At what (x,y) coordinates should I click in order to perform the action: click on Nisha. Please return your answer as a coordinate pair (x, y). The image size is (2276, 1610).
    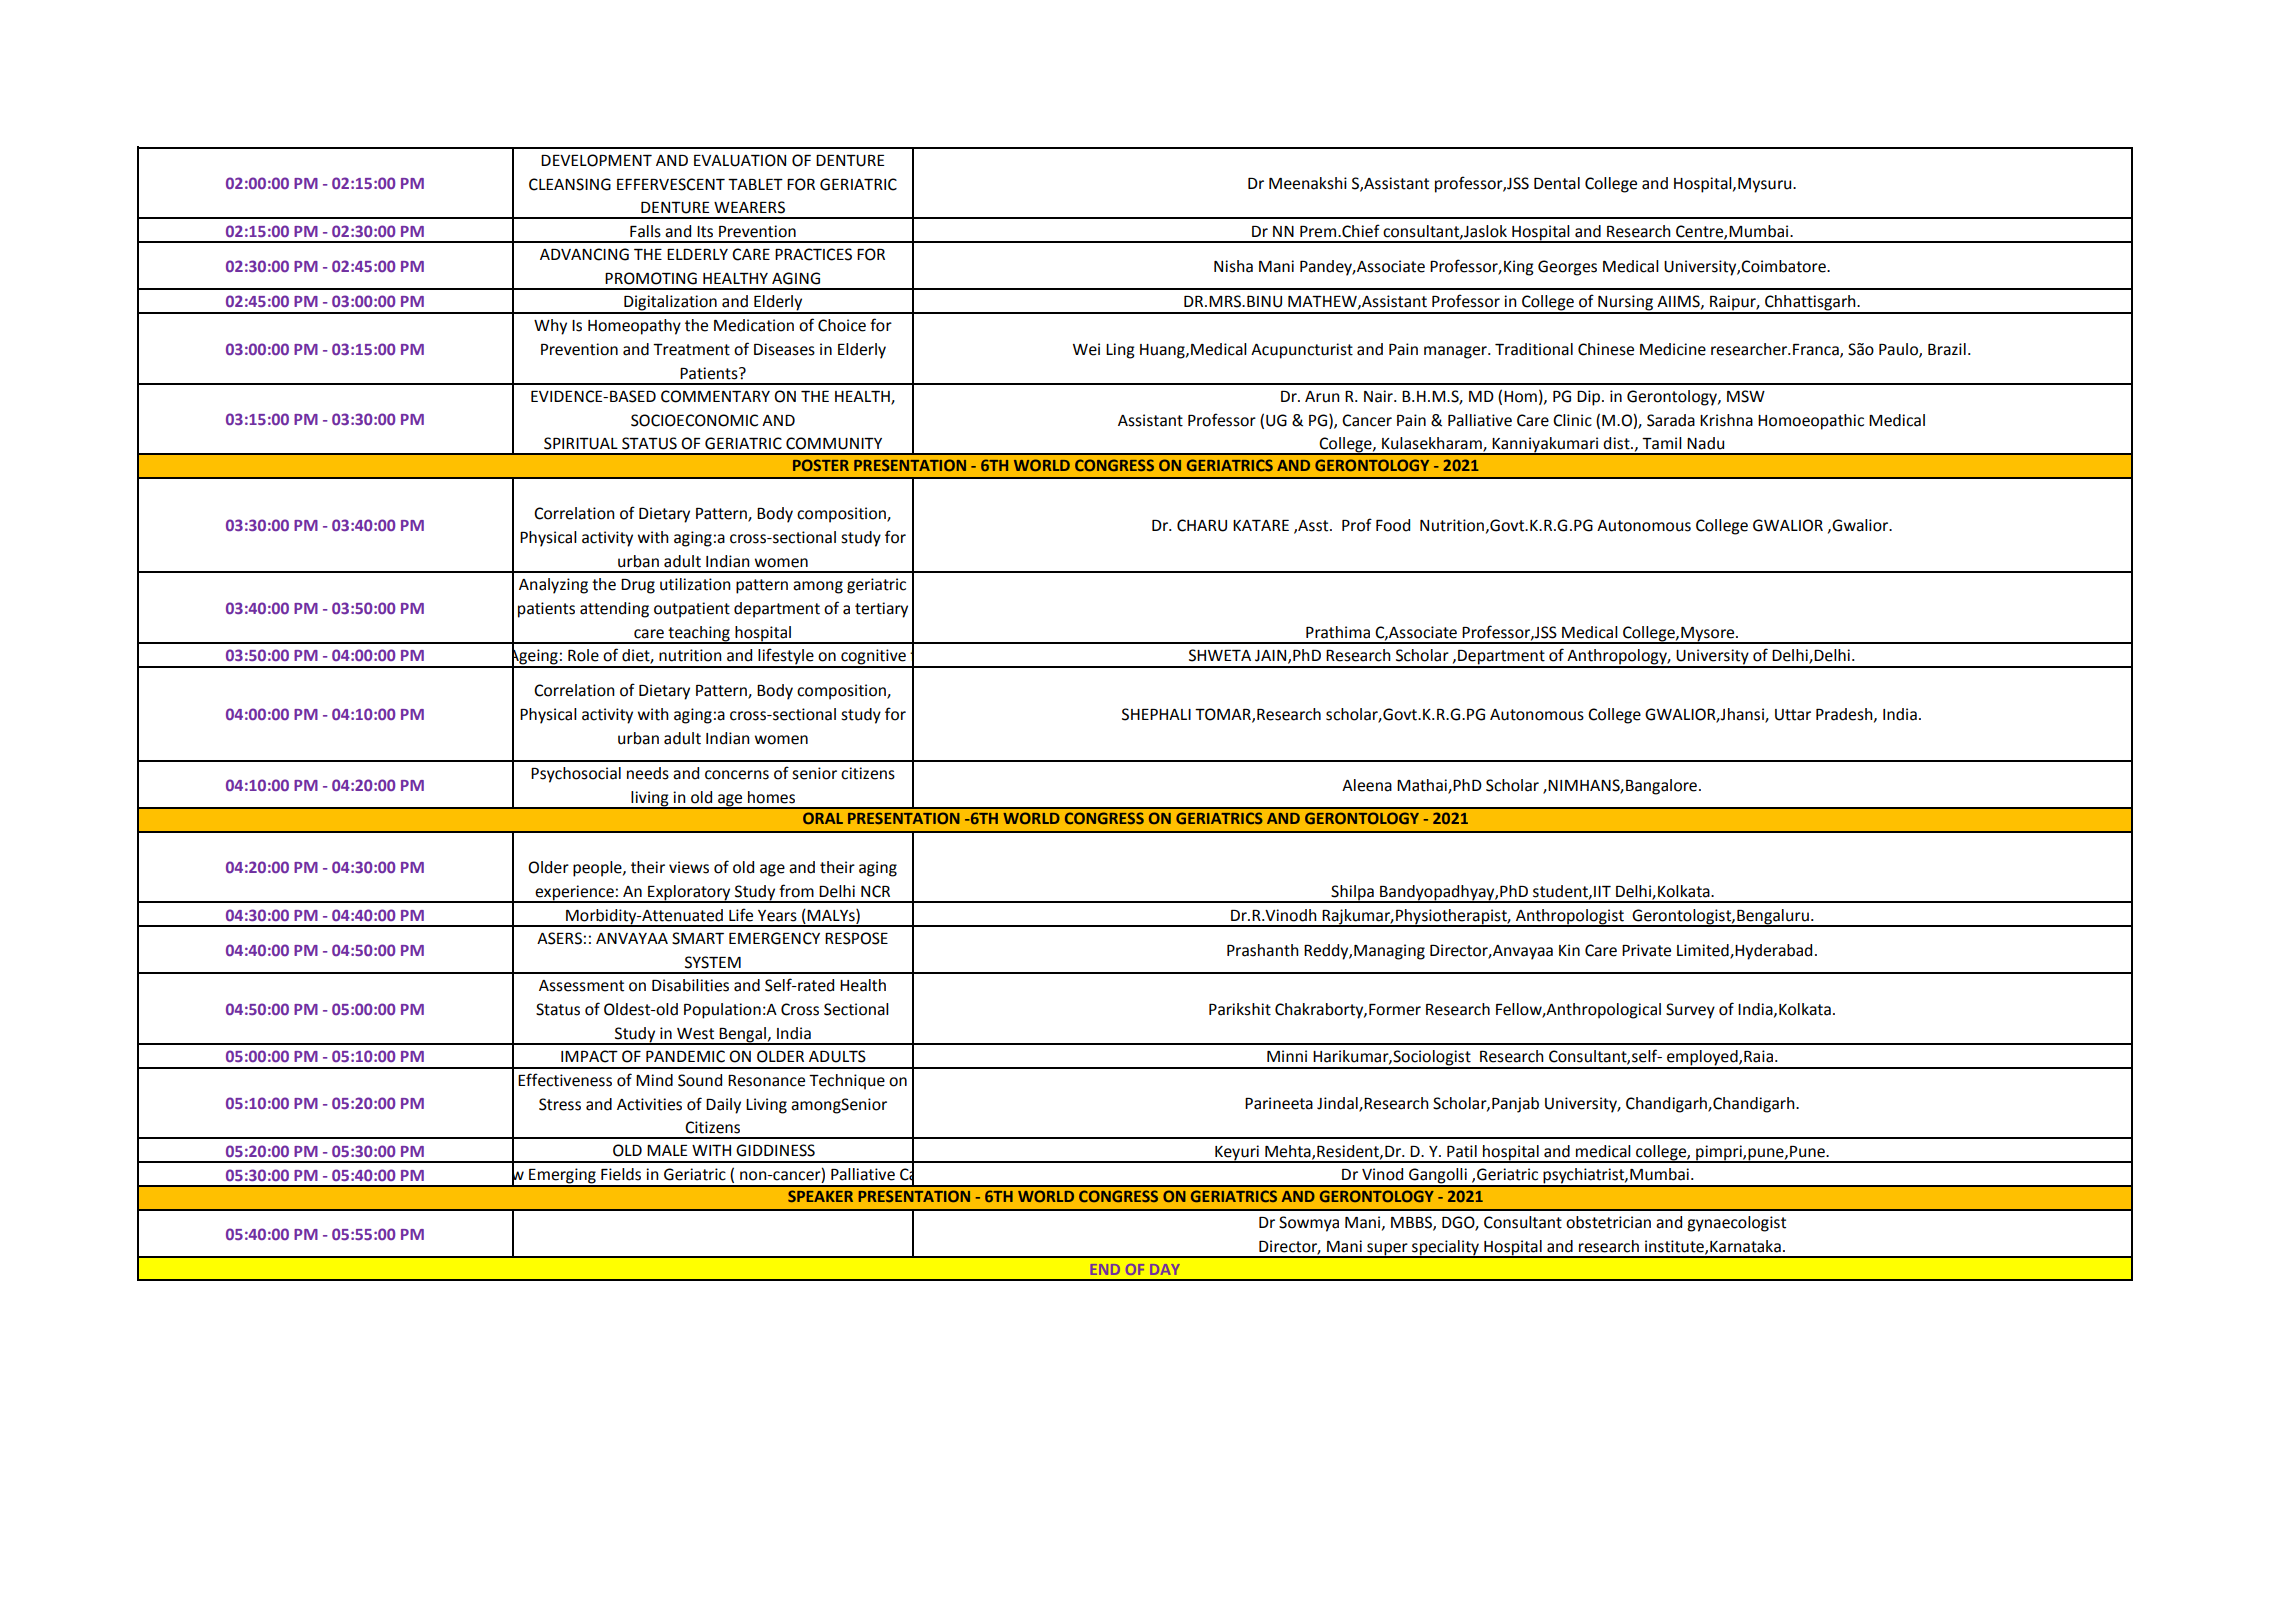
    Looking at the image, I should click on (1233, 266).
